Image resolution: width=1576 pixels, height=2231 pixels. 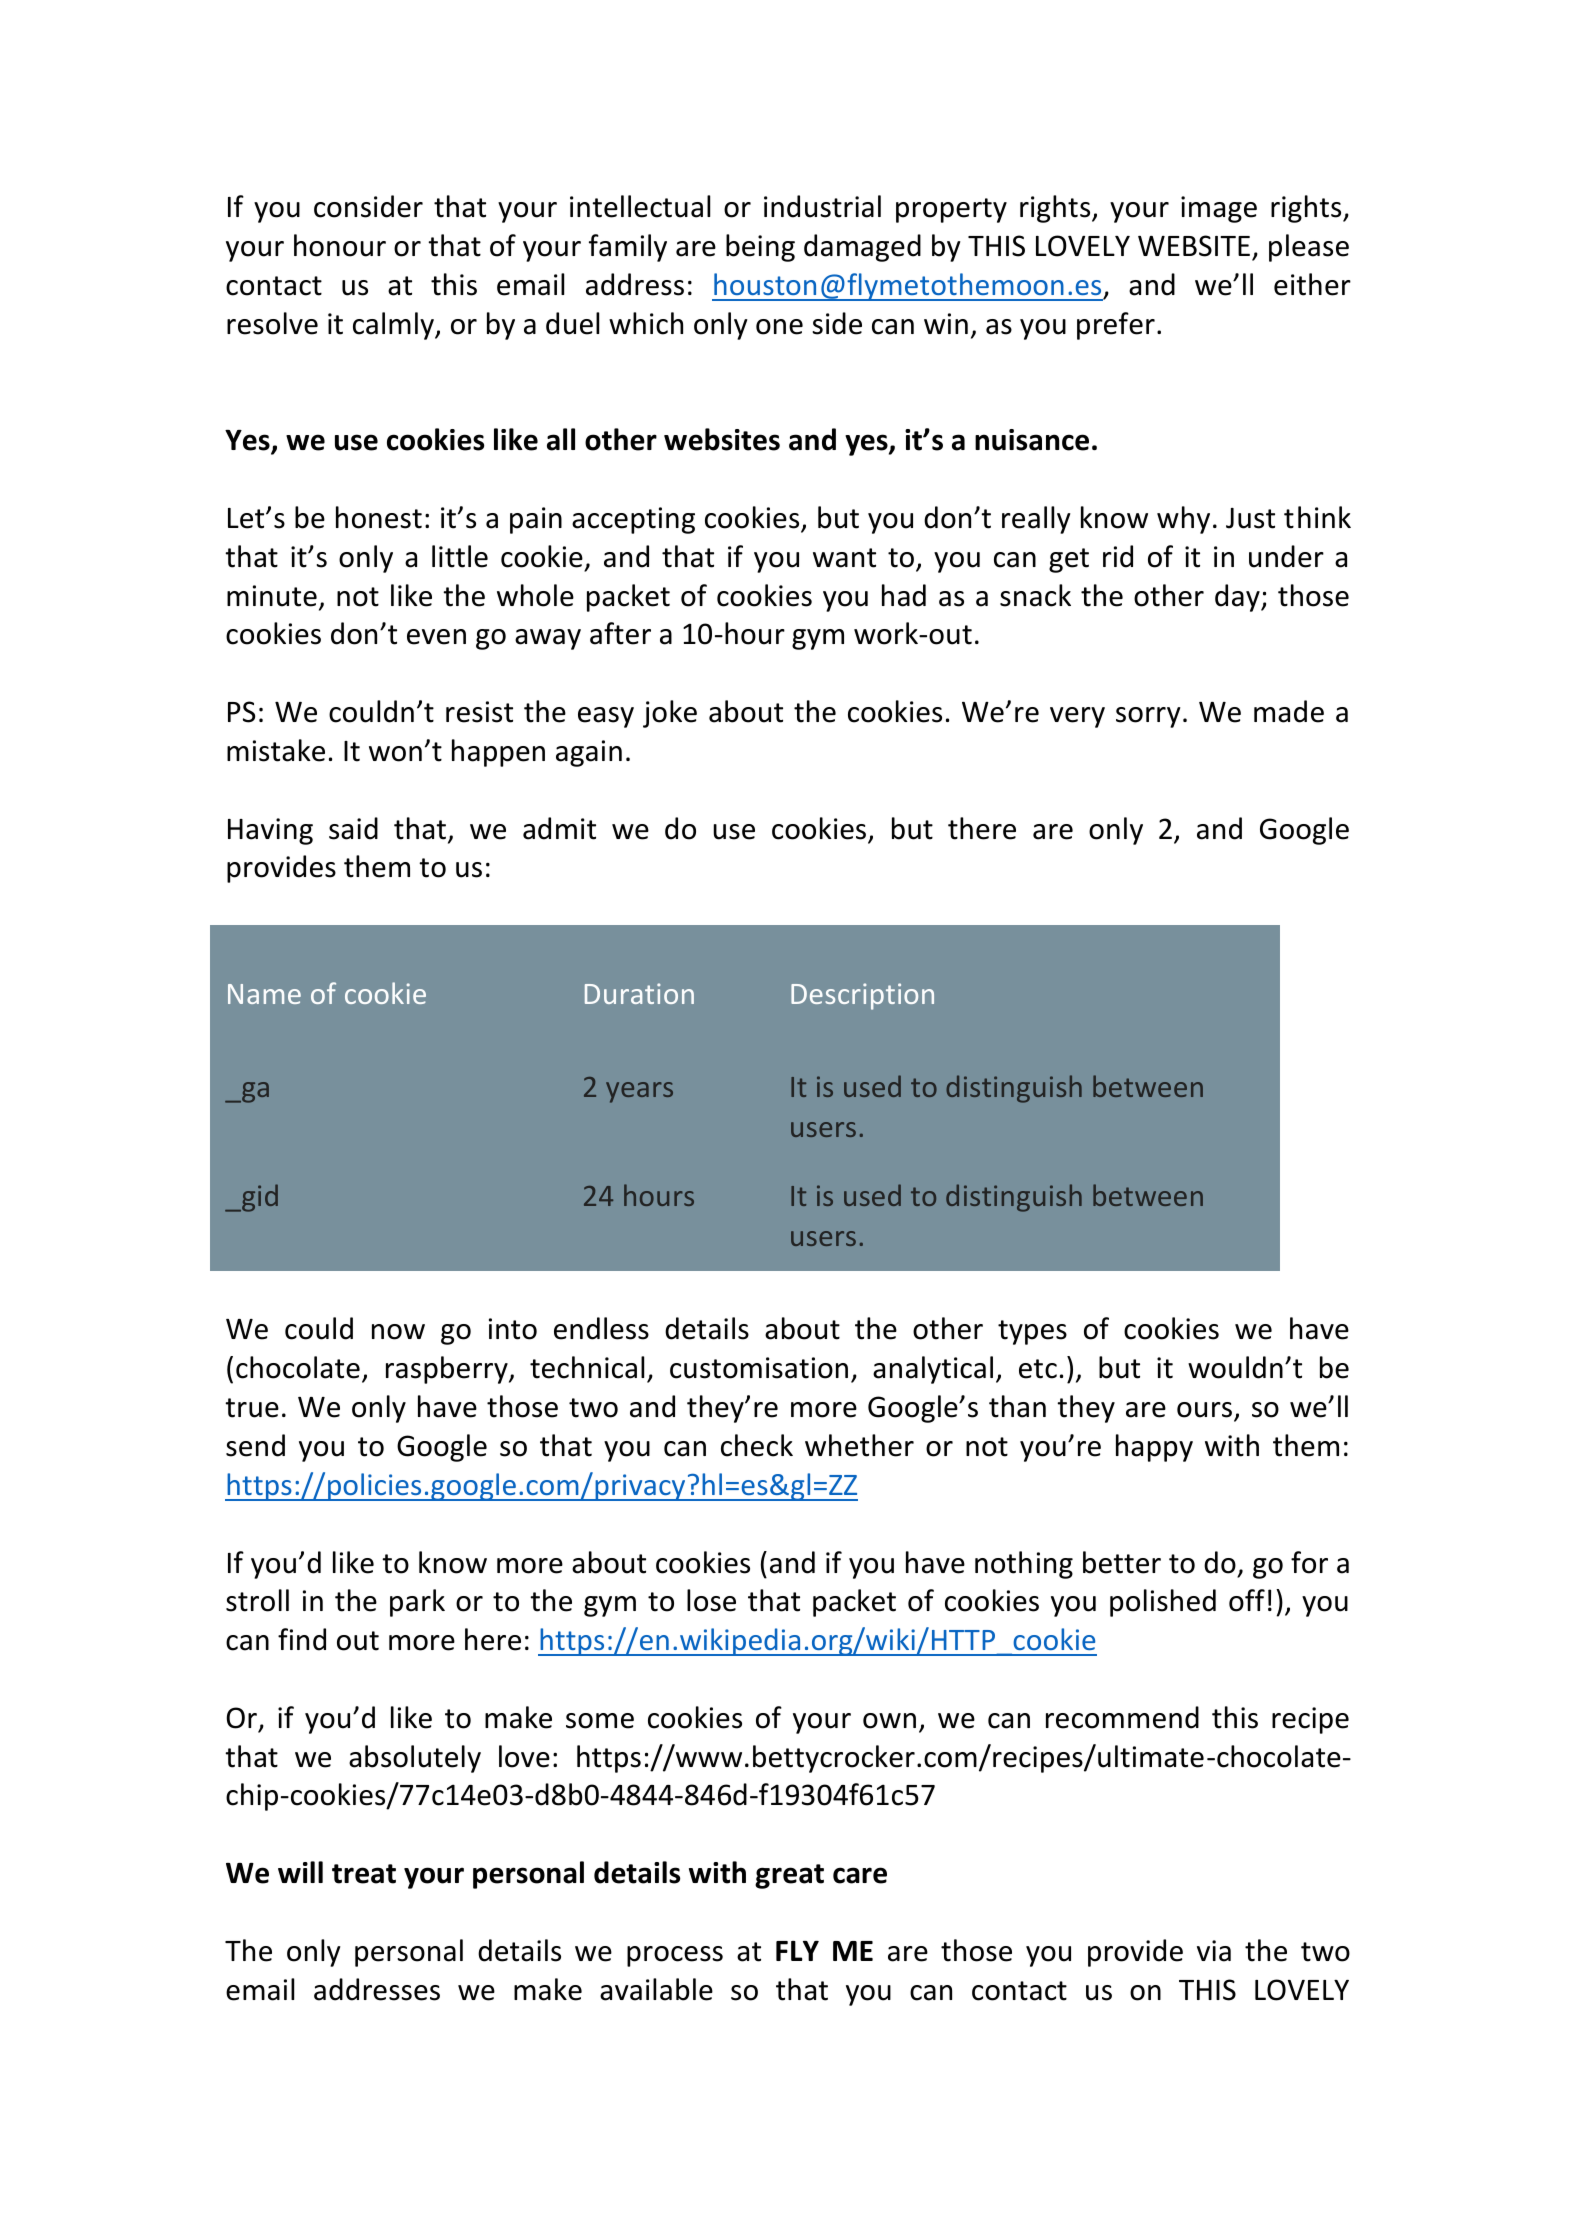 I want to click on Name, so click(x=264, y=994).
